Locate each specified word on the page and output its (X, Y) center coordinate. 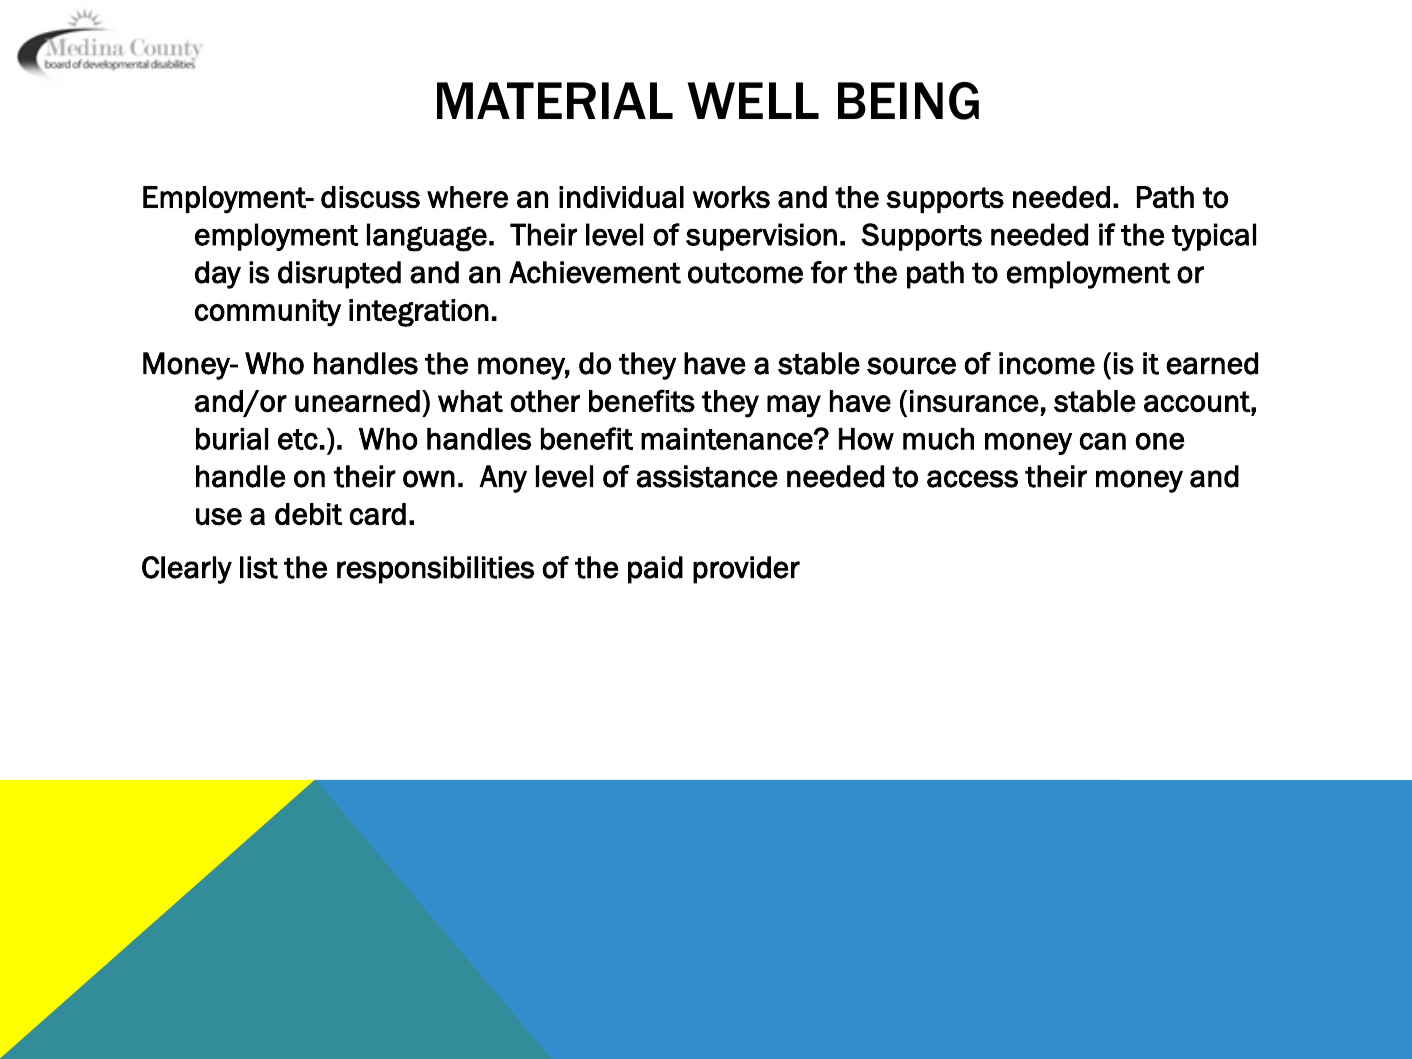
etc (298, 439)
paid (655, 570)
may (794, 406)
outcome (745, 273)
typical (1214, 237)
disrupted (339, 275)
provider (746, 570)
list (259, 567)
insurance (974, 401)
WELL (753, 100)
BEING (908, 101)
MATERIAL (555, 100)
